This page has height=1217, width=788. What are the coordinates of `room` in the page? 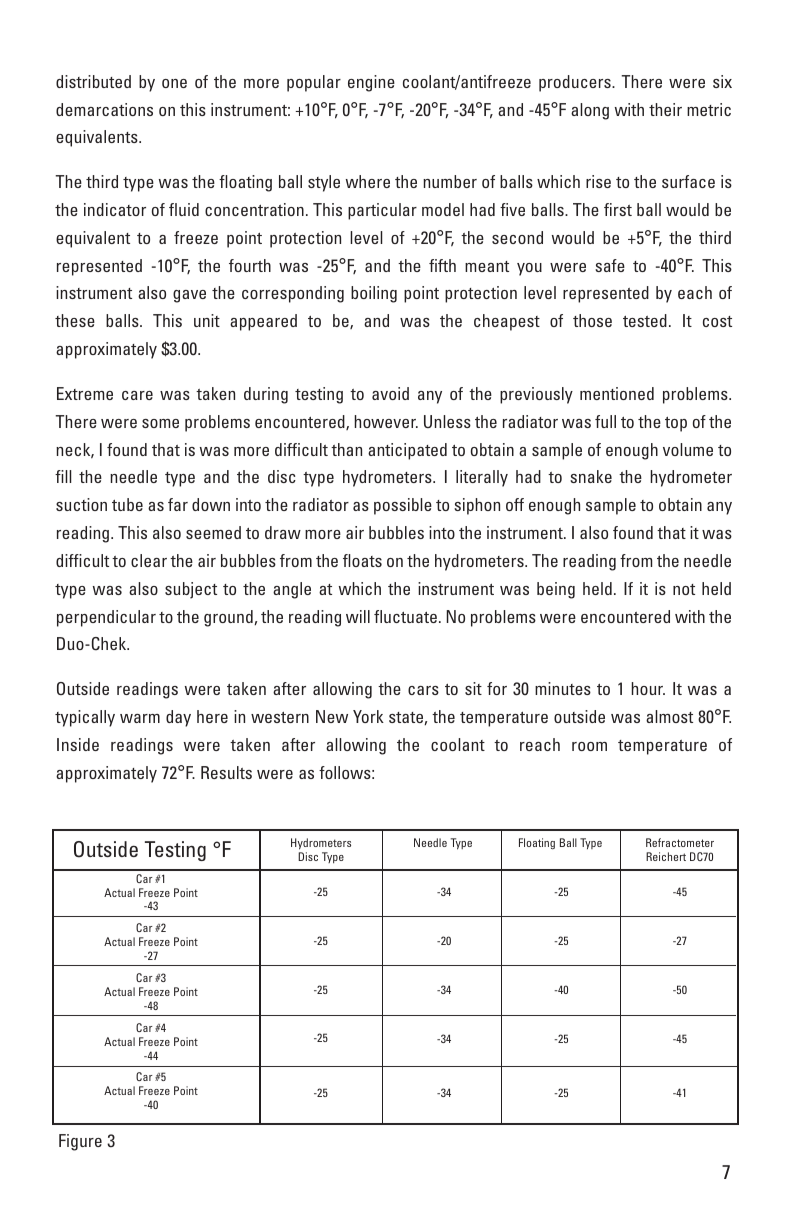 It's located at (589, 746).
